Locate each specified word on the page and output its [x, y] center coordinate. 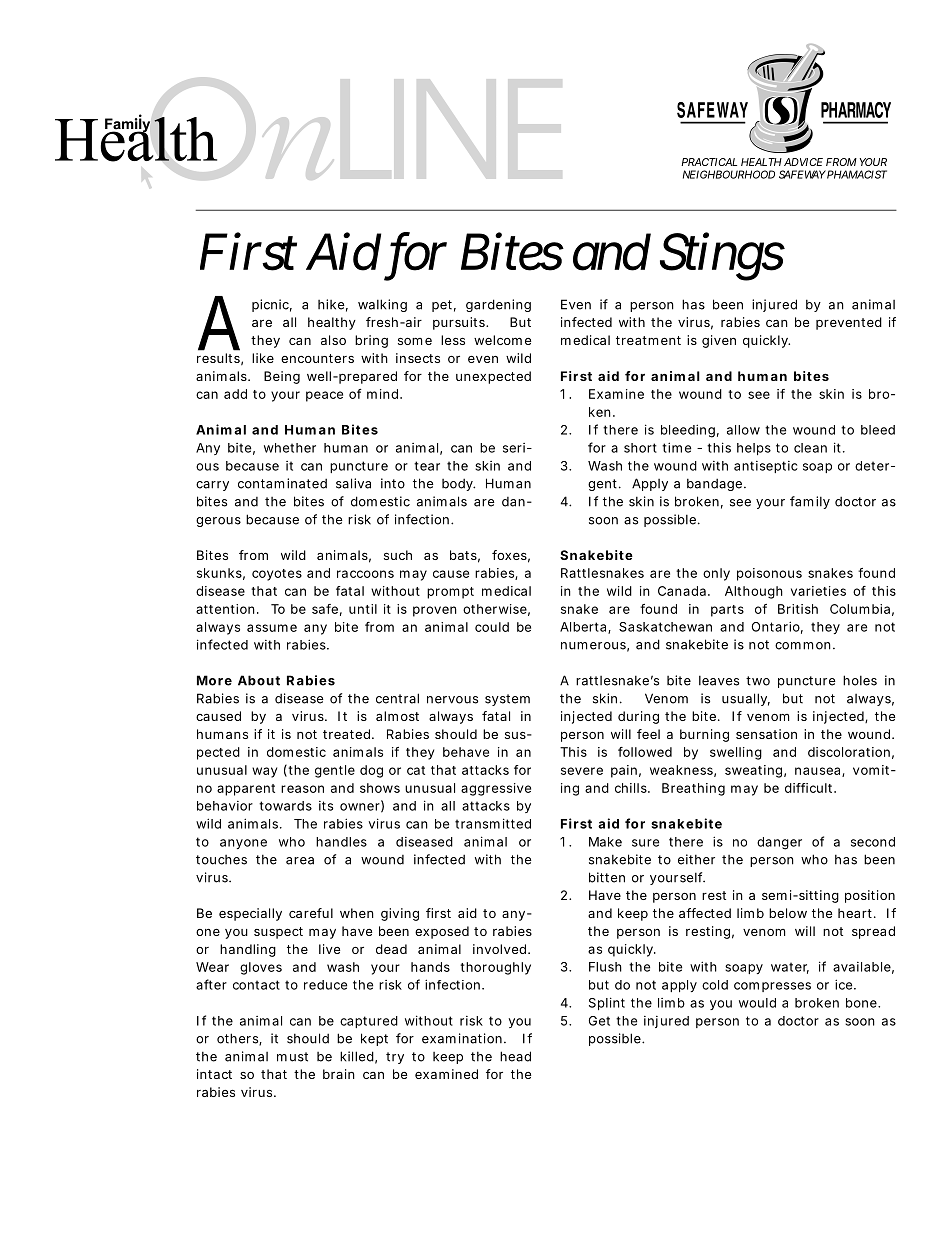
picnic [272, 305]
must [292, 1057]
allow [743, 430]
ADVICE [803, 162]
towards [285, 806]
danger [779, 843]
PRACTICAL [709, 162]
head [515, 1056]
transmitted [493, 823]
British [798, 609]
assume [272, 628]
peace [324, 396]
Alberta [584, 628]
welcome [502, 340]
